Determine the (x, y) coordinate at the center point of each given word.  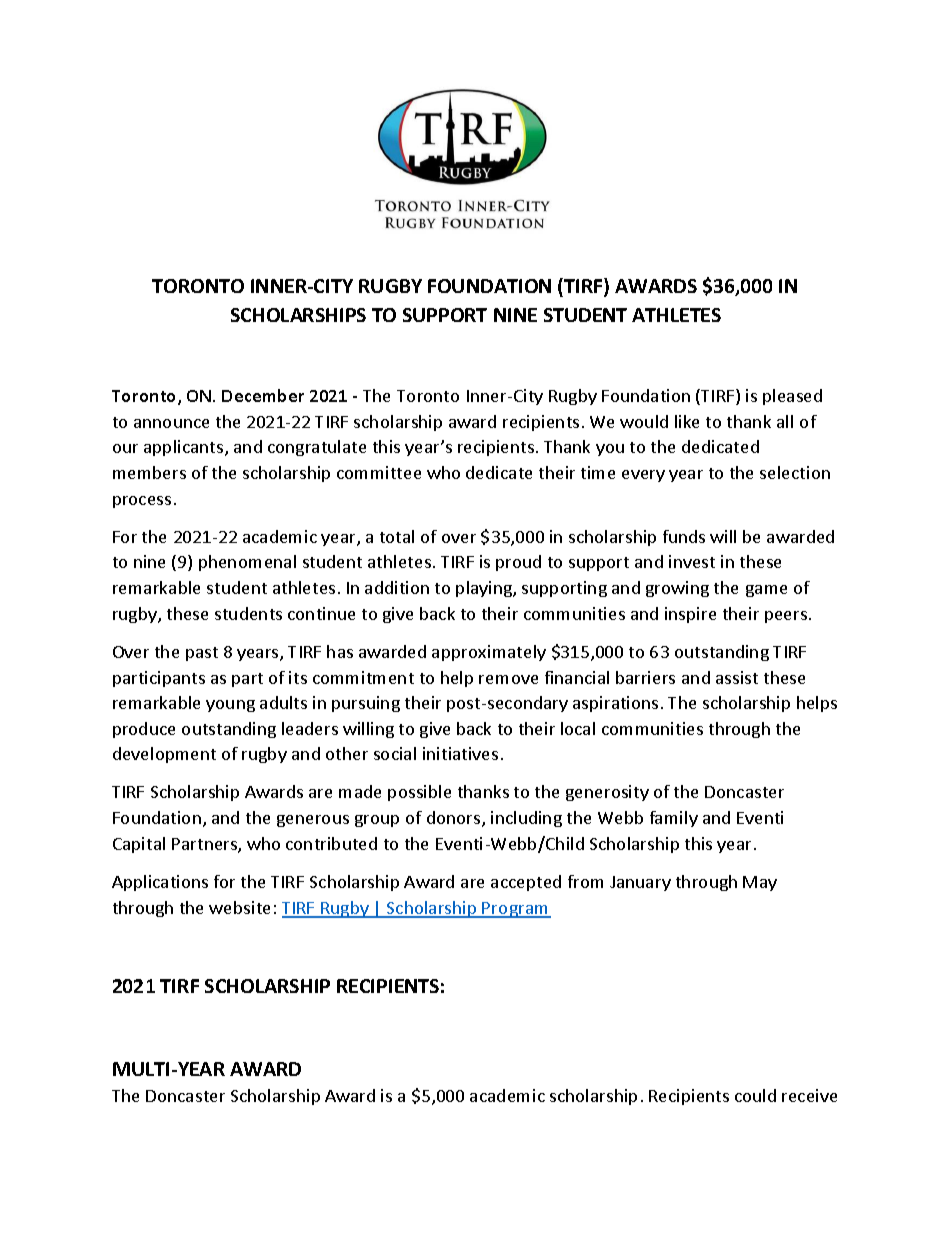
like (687, 421)
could (755, 1095)
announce (171, 423)
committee (379, 472)
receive (809, 1095)
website (239, 907)
